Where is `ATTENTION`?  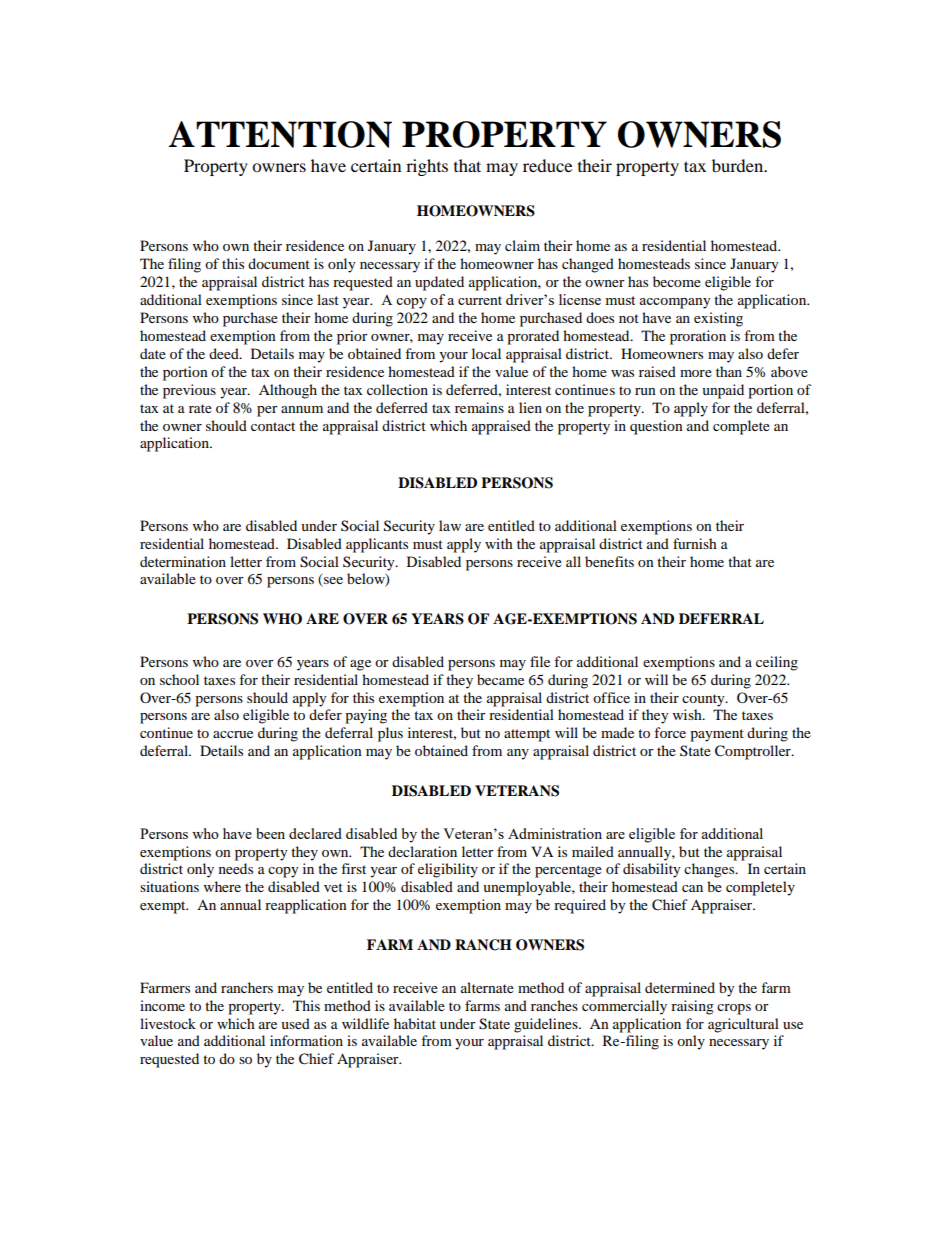
ATTENTION is located at coordinates (280, 134).
